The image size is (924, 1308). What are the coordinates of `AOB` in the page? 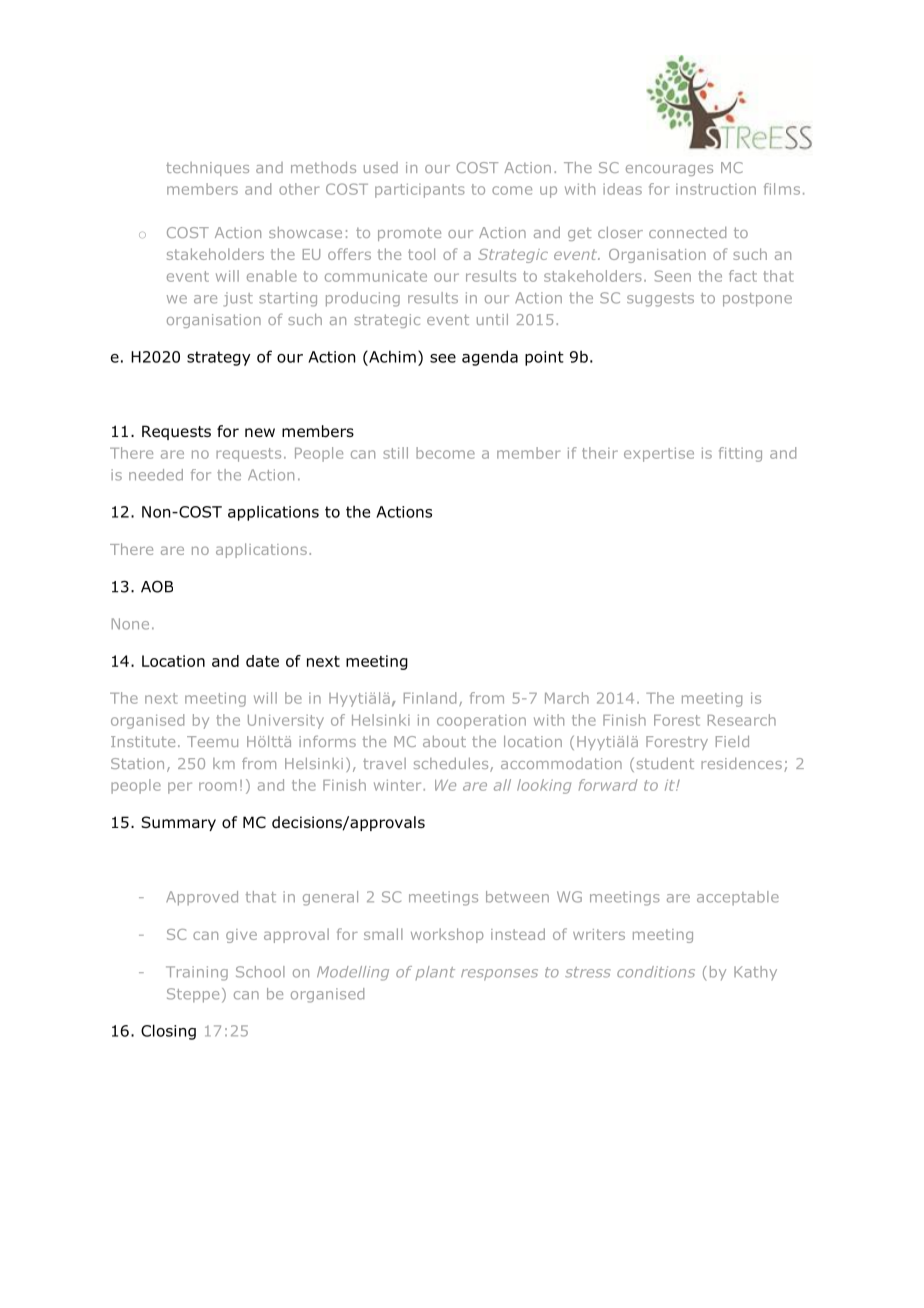 It's located at (157, 586).
